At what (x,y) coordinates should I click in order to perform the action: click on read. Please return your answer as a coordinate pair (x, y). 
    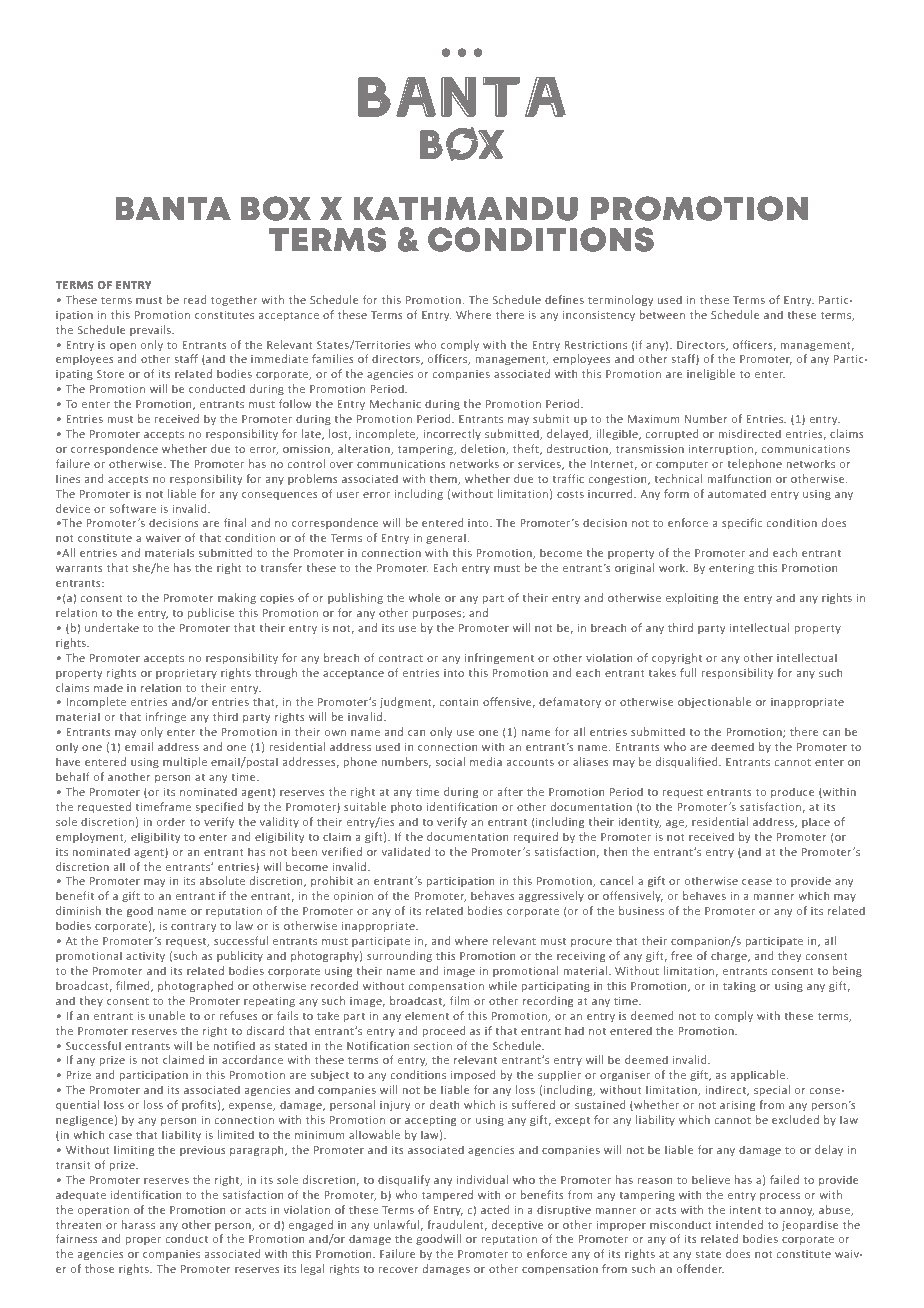
    Looking at the image, I should click on (195, 299).
